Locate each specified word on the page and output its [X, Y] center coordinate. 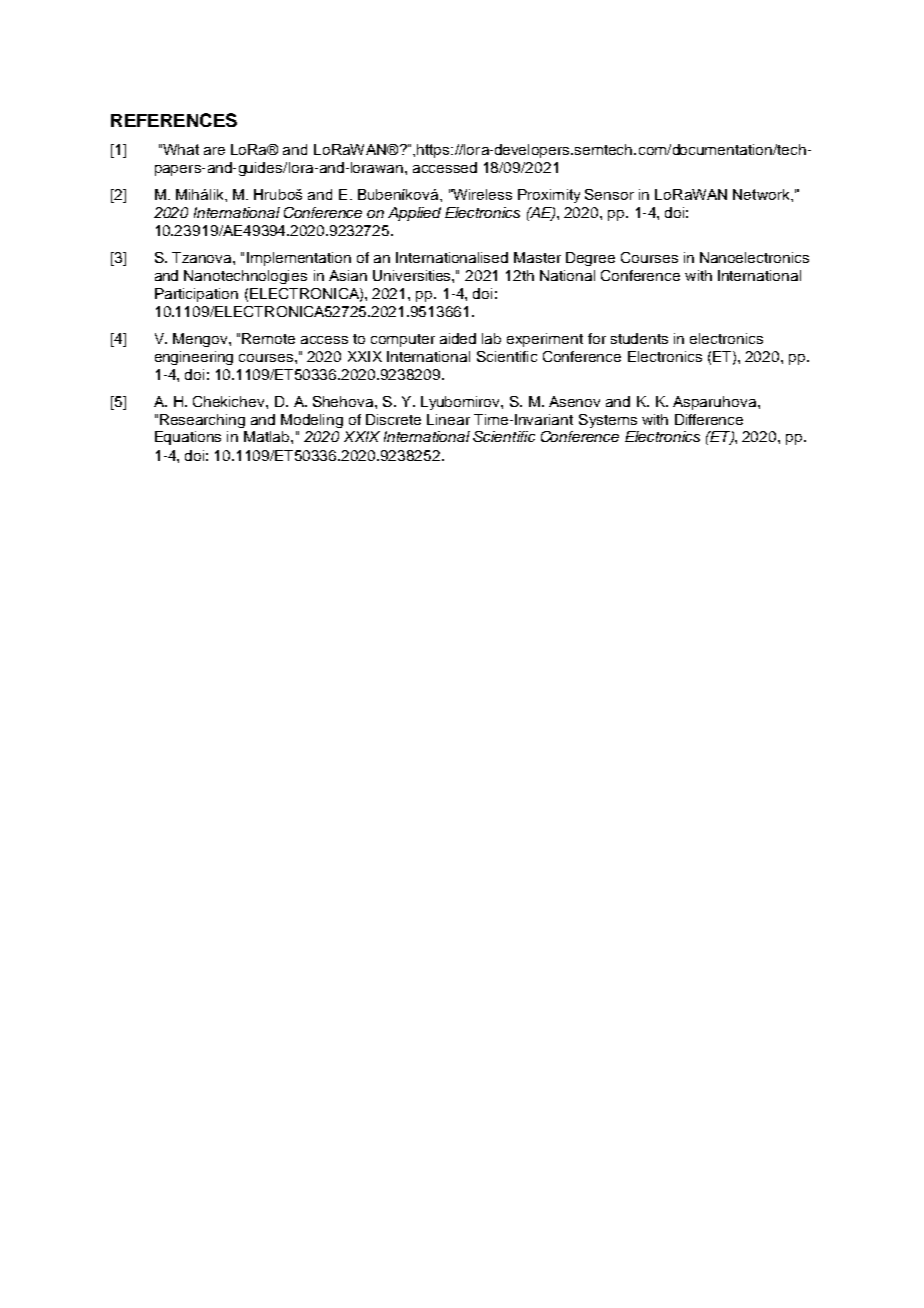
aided [458, 338]
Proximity [549, 196]
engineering [194, 358]
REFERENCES [174, 120]
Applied [414, 214]
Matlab [268, 436]
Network [762, 194]
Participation [196, 295]
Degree [590, 259]
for [597, 338]
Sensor [609, 194]
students [639, 338]
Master [537, 257]
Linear [448, 419]
